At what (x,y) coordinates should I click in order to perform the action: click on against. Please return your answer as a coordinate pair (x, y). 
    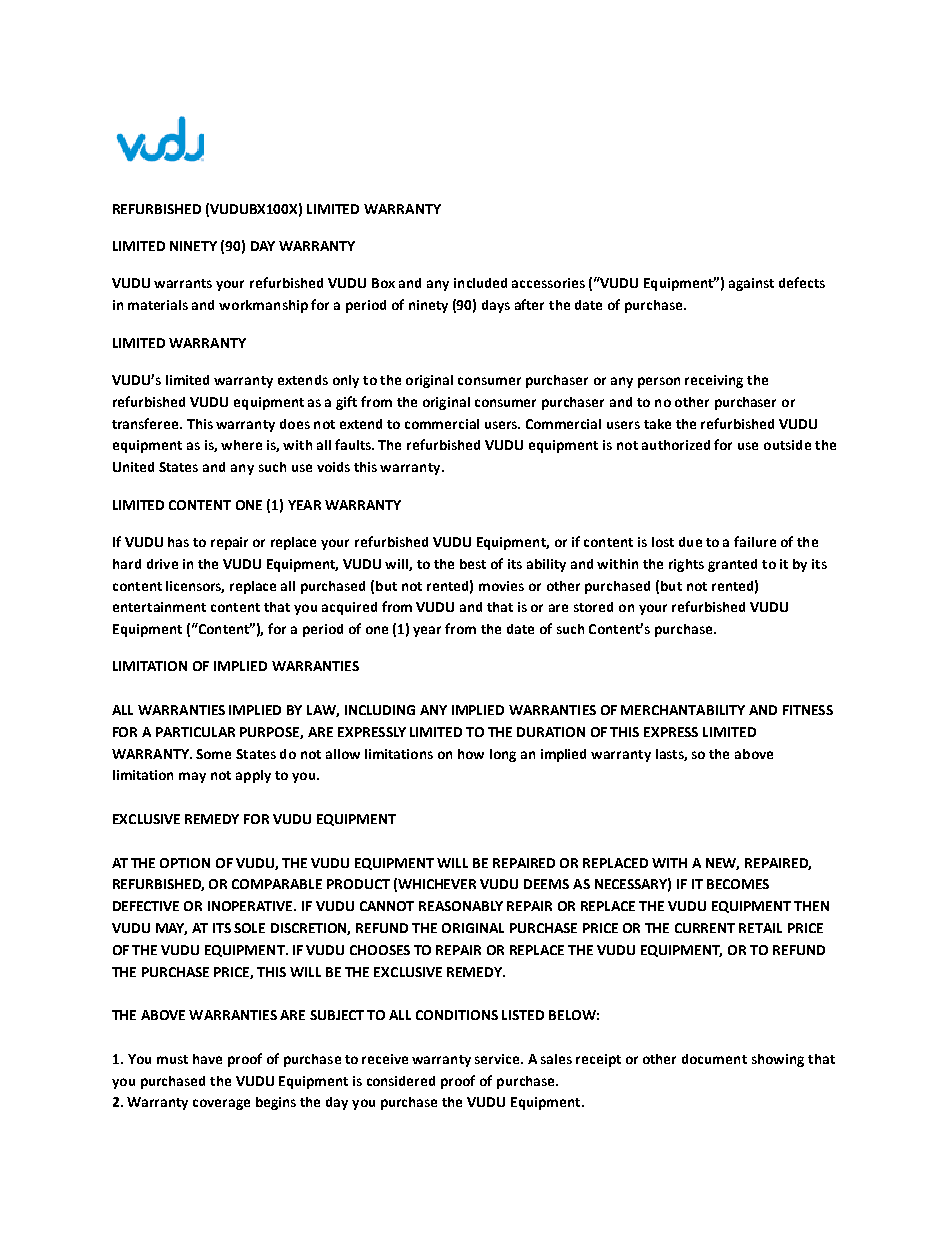
    Looking at the image, I should click on (751, 284).
